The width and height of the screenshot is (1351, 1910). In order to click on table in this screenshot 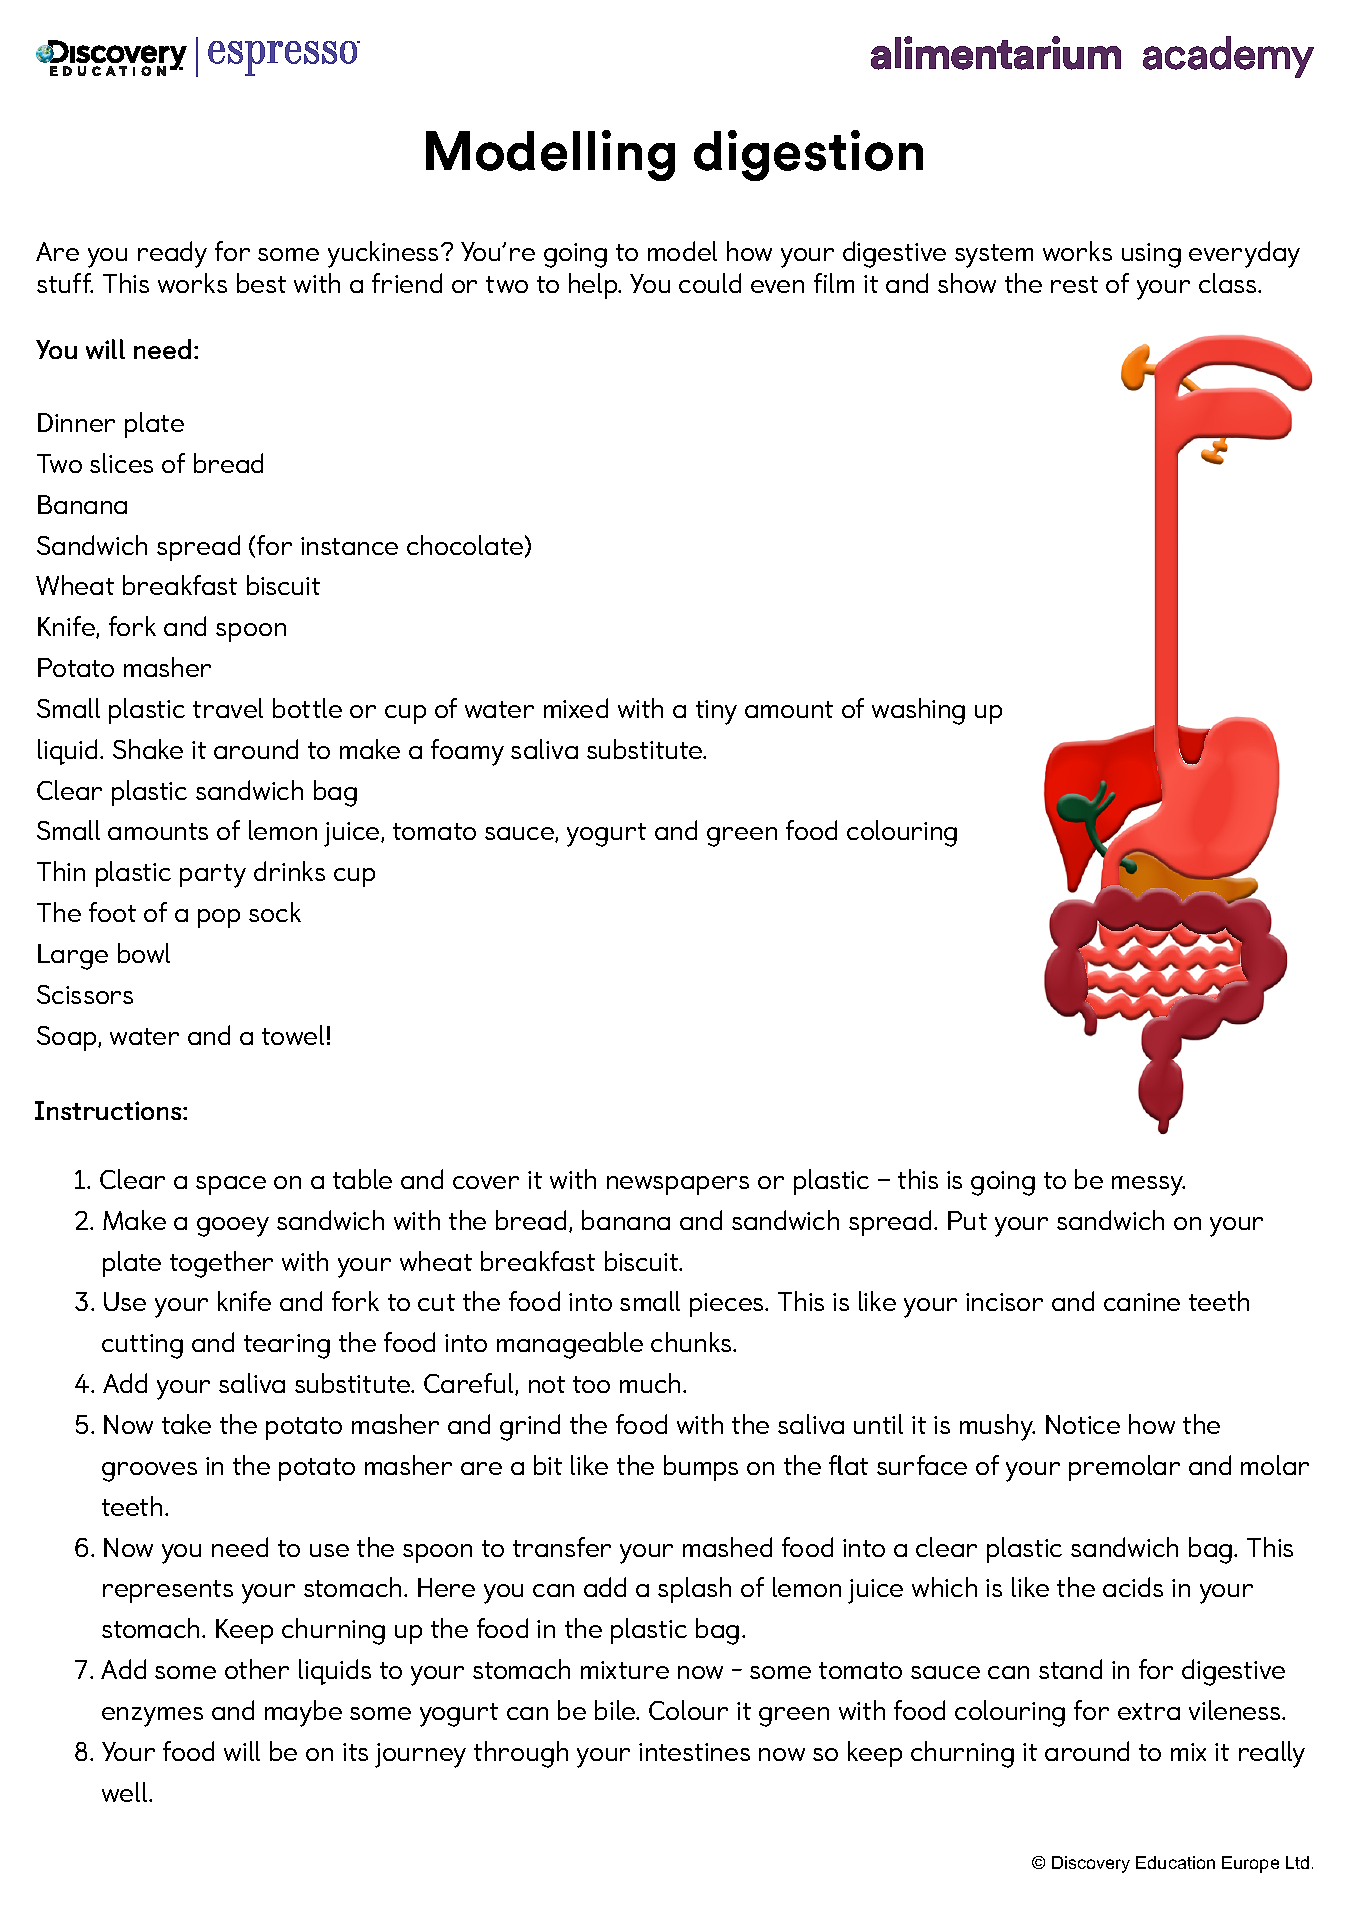, I will do `click(362, 1179)`.
